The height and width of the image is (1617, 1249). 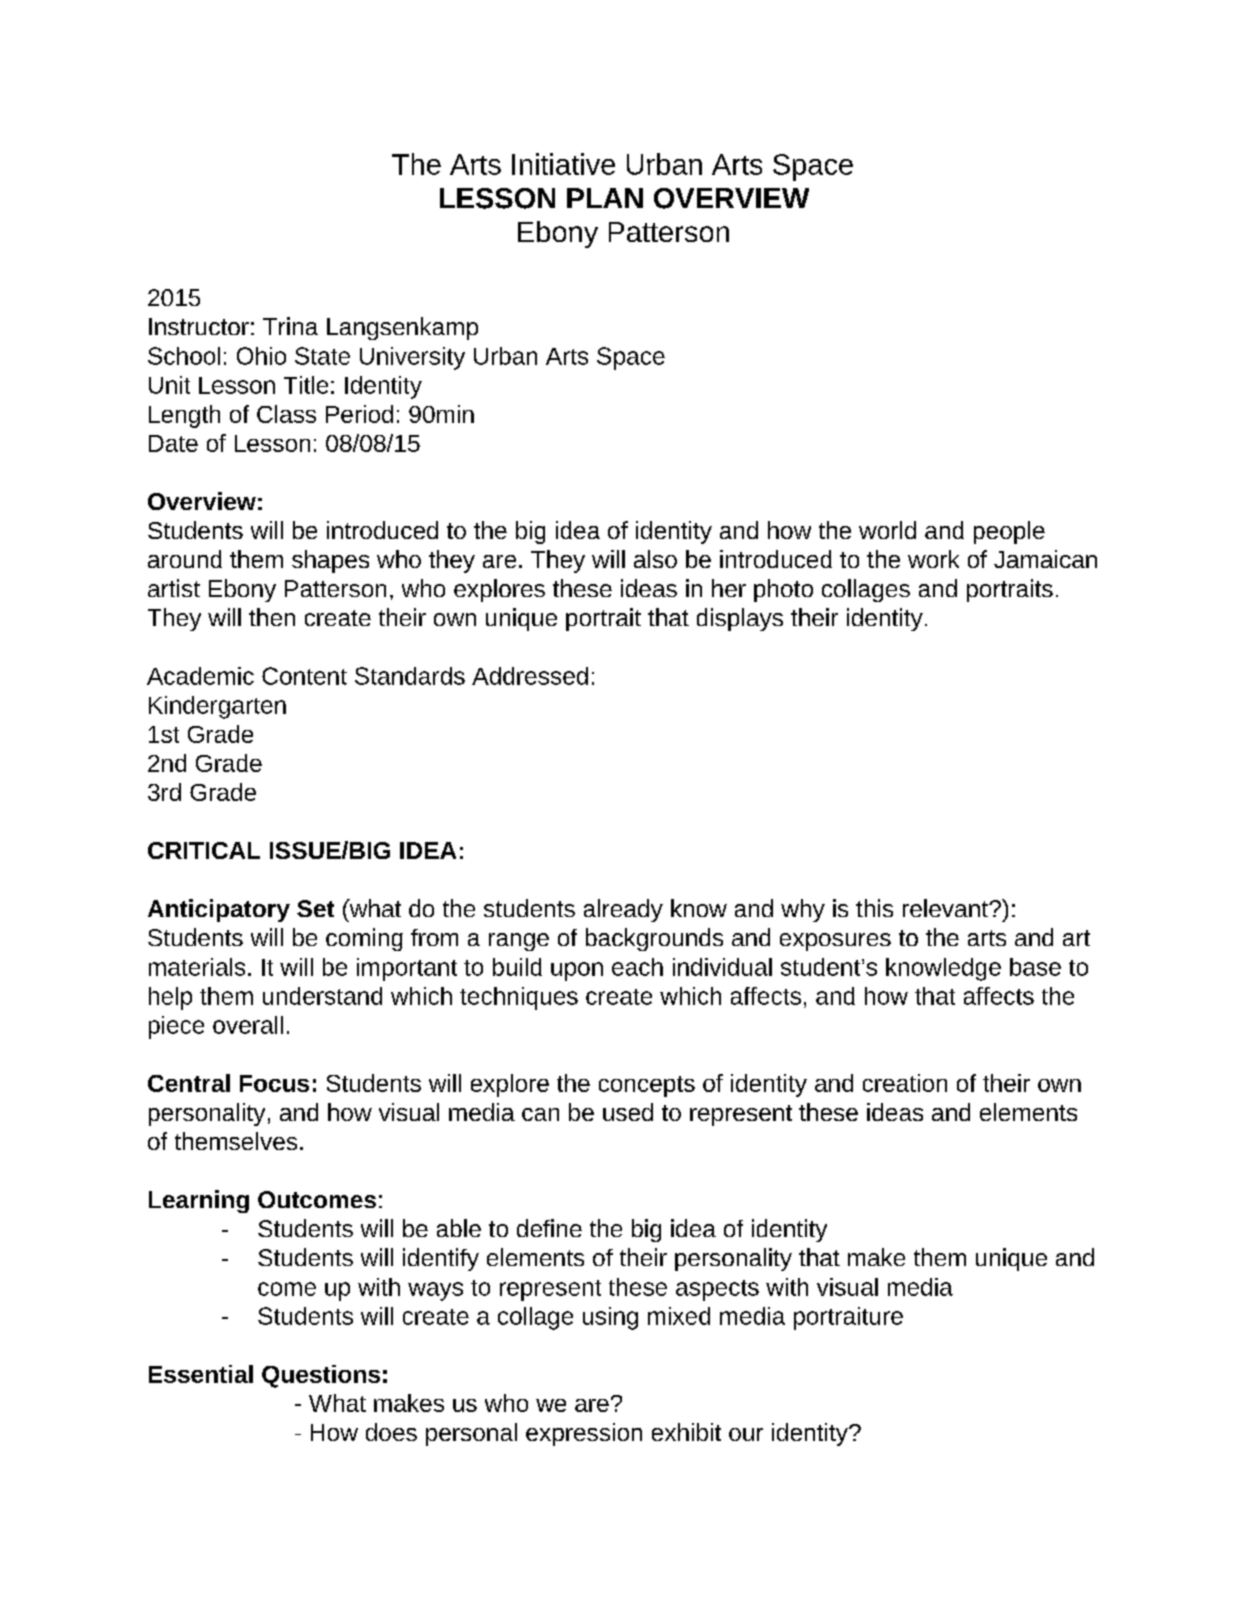 I want to click on Initiative, so click(x=563, y=164).
